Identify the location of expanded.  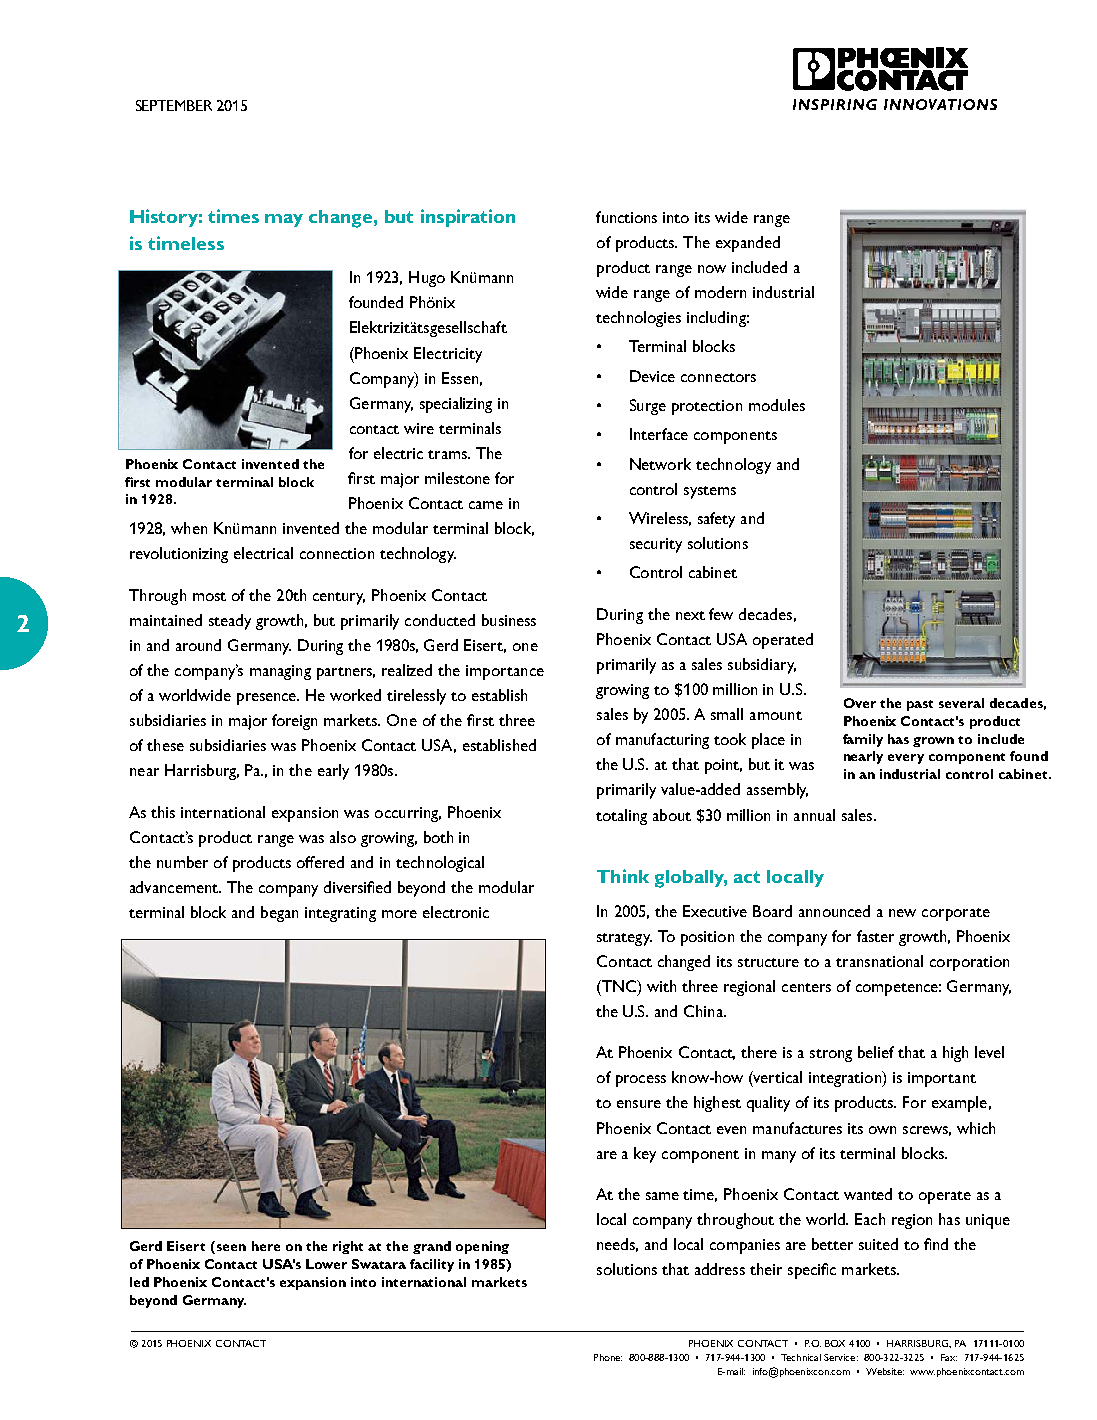
(748, 244).
